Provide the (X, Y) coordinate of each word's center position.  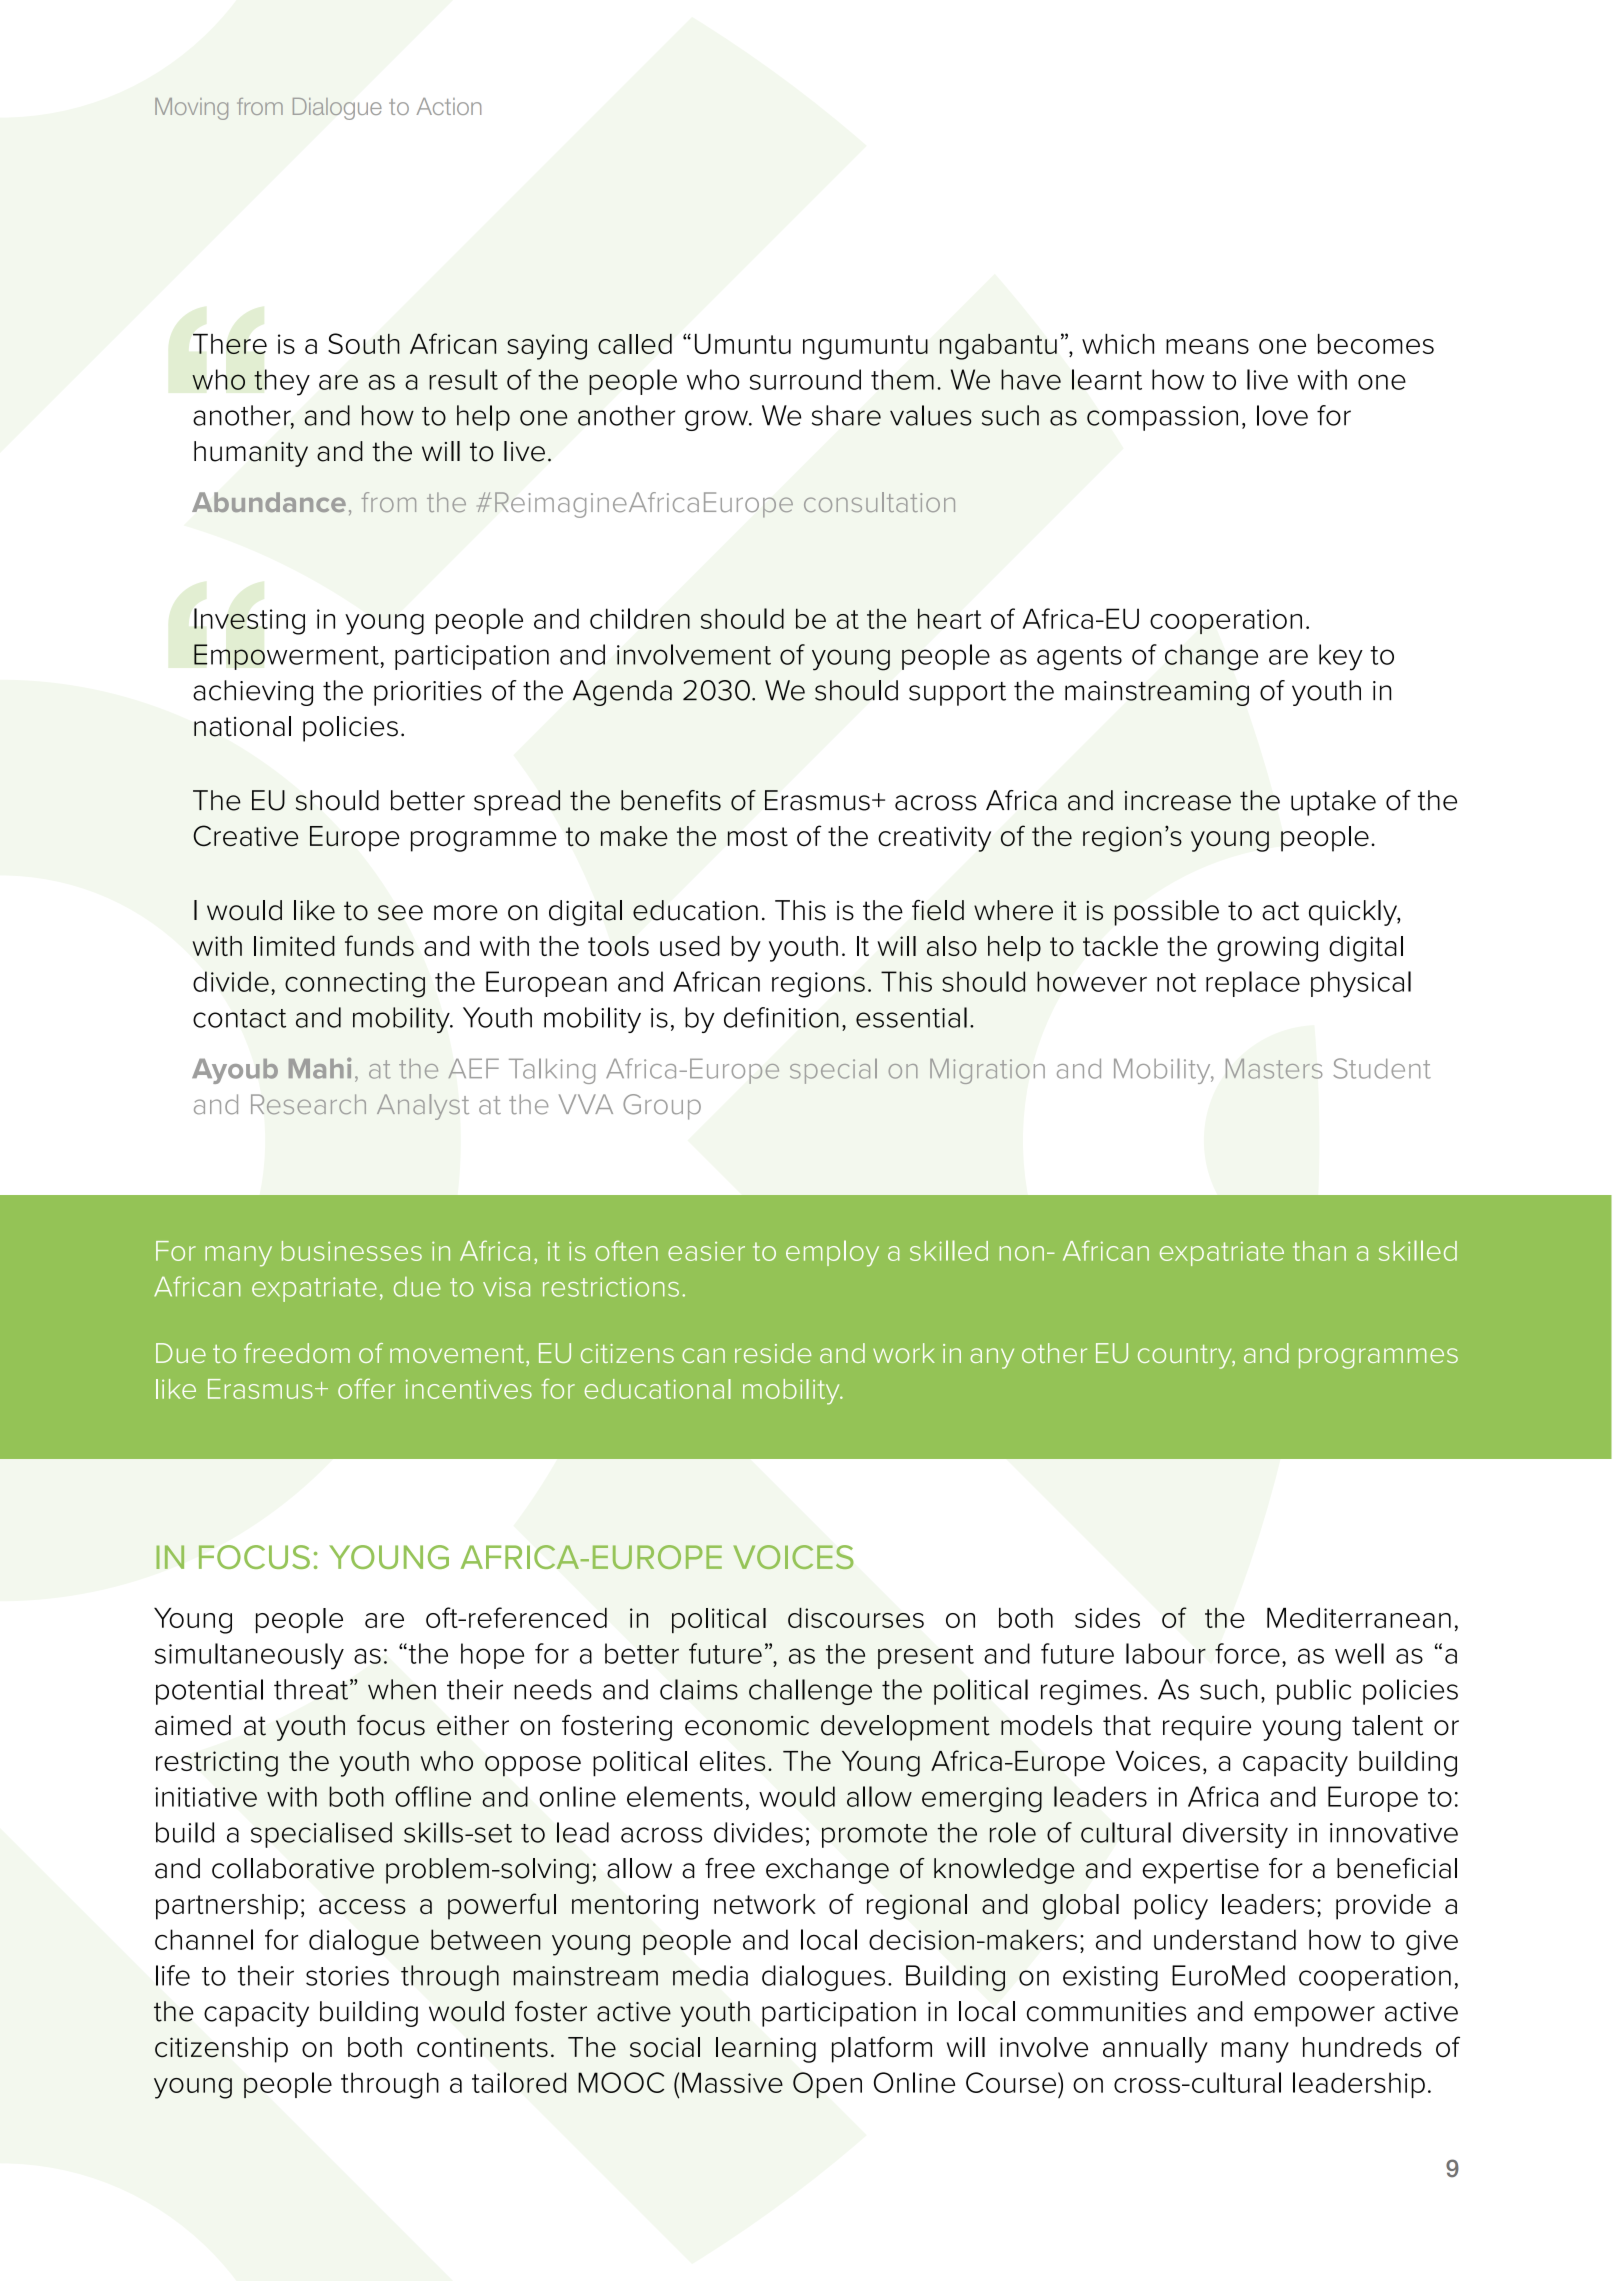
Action (449, 106)
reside (773, 1353)
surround (805, 379)
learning (766, 2050)
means (1207, 346)
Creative (245, 836)
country (1186, 1357)
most (758, 837)
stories (347, 1976)
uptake (1333, 803)
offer (366, 1388)
